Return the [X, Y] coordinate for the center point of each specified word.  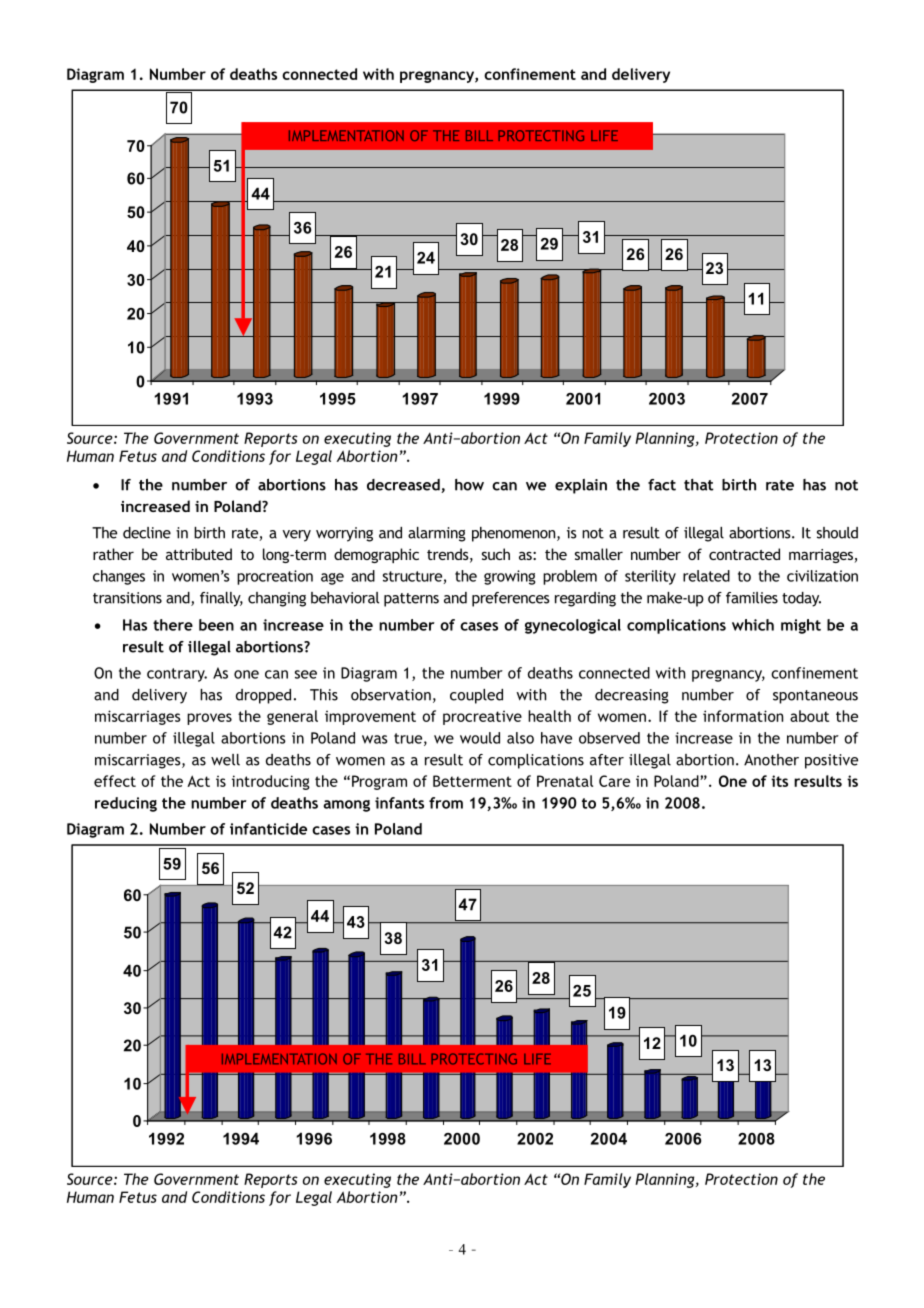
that [698, 485]
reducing [126, 804]
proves [209, 719]
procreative [482, 717]
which [753, 625]
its [779, 781]
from [446, 803]
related [706, 576]
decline [147, 533]
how [469, 485]
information [743, 716]
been [216, 625]
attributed [199, 554]
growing [510, 577]
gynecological [573, 626]
